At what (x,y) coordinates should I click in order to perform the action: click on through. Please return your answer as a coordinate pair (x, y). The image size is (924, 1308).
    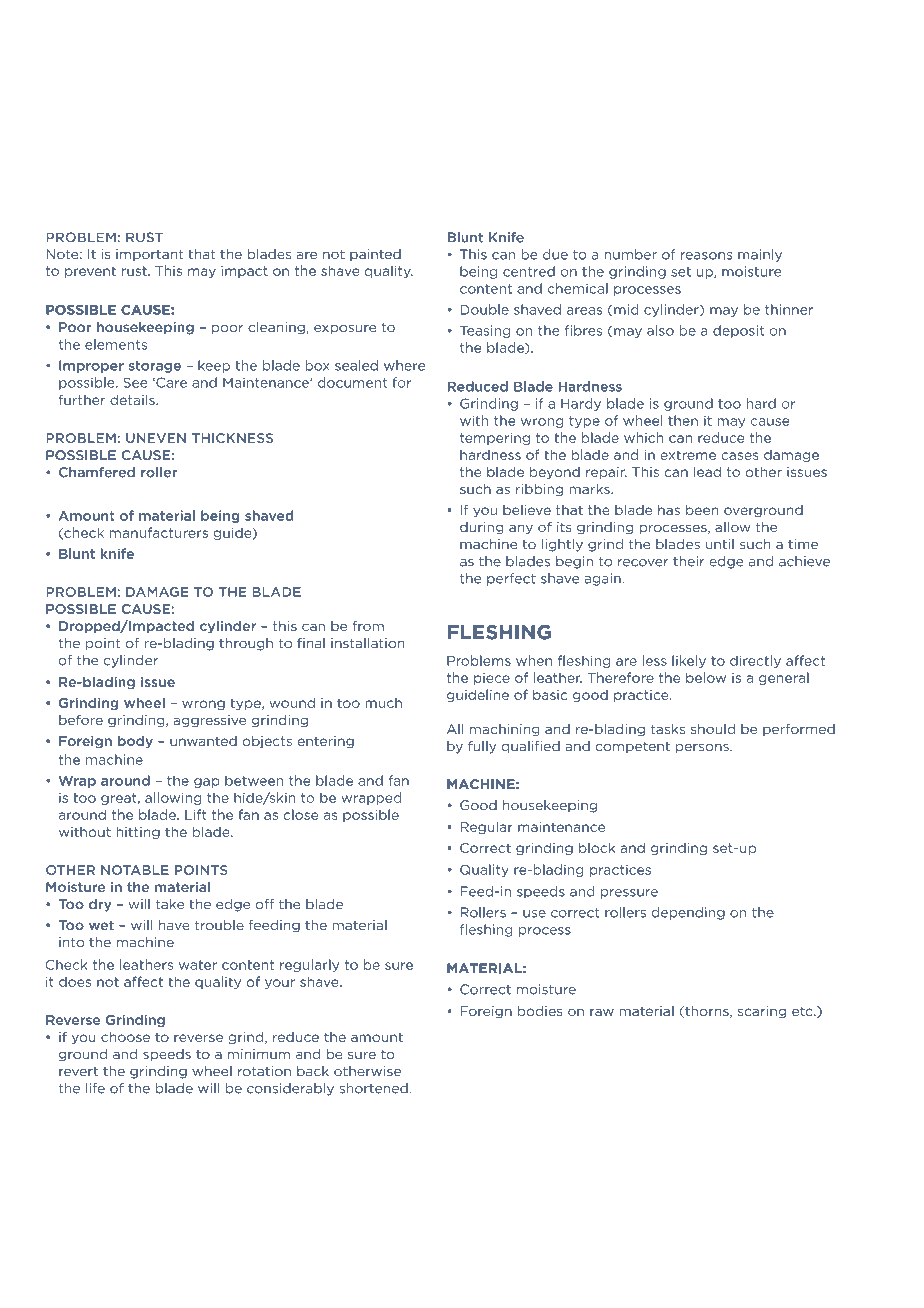
    Looking at the image, I should click on (246, 644).
